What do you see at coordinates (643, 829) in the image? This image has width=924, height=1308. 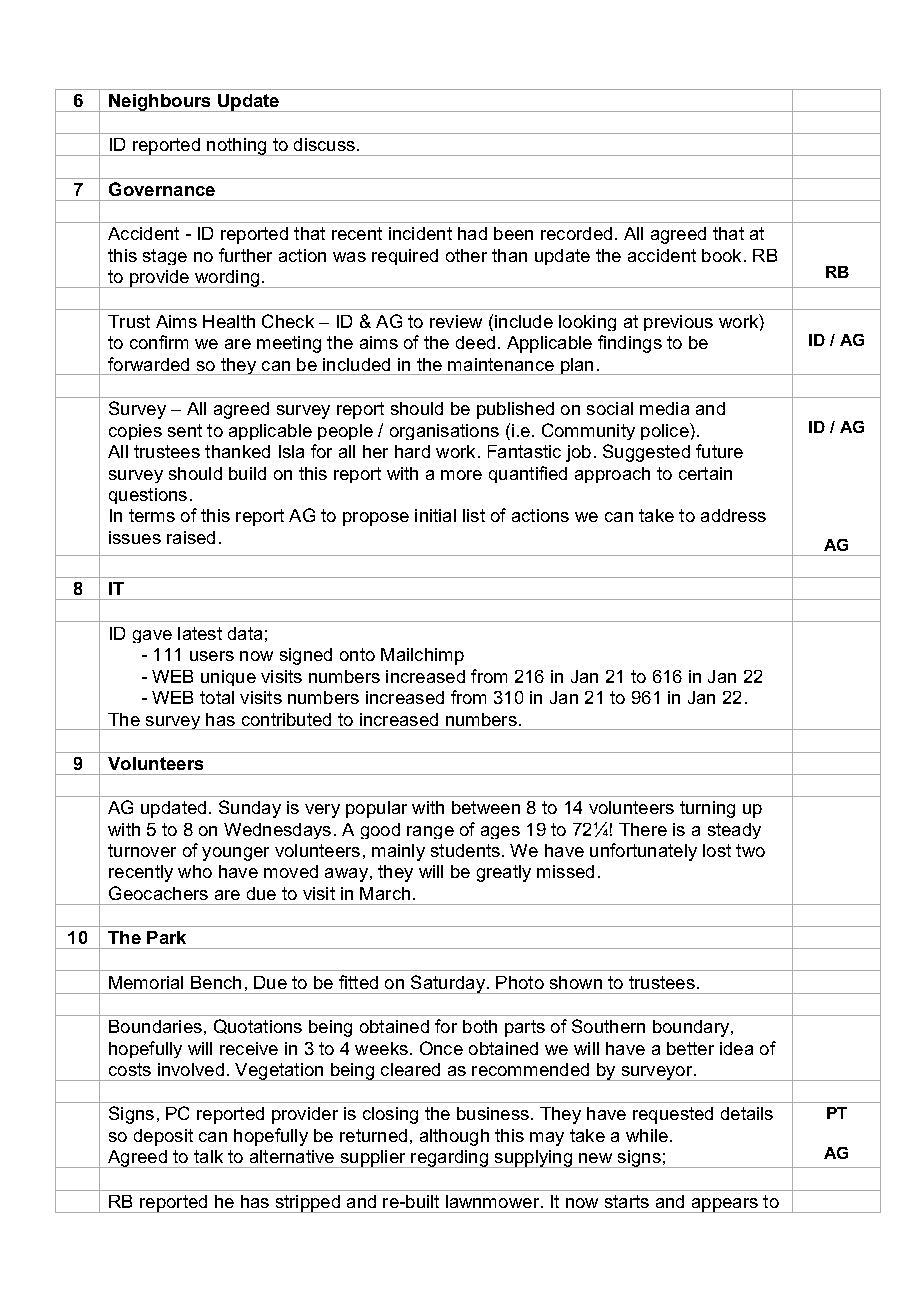 I see `There` at bounding box center [643, 829].
